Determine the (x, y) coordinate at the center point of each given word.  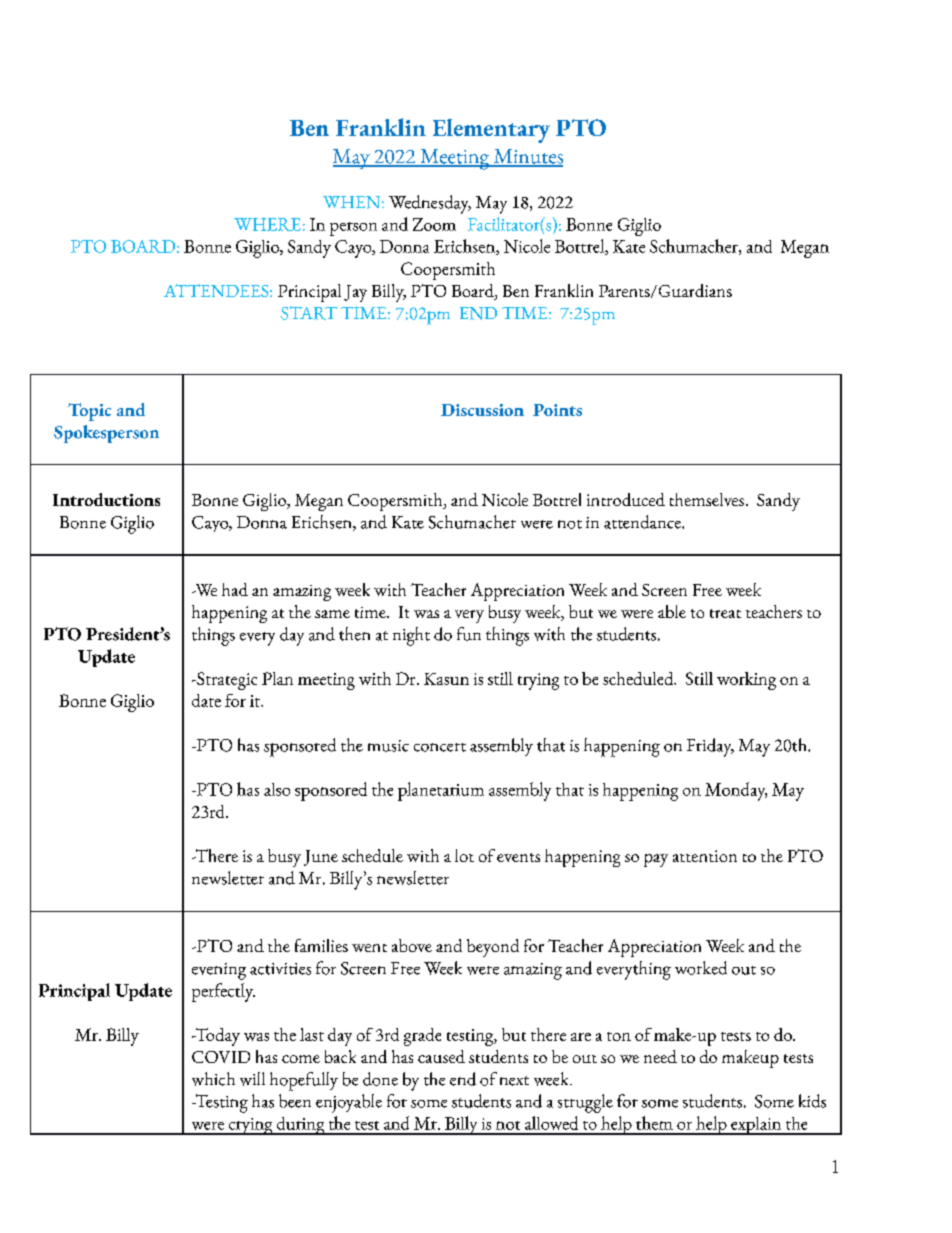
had (235, 589)
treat (725, 613)
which (213, 1079)
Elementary (491, 131)
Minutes (527, 157)
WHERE (267, 224)
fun (469, 634)
